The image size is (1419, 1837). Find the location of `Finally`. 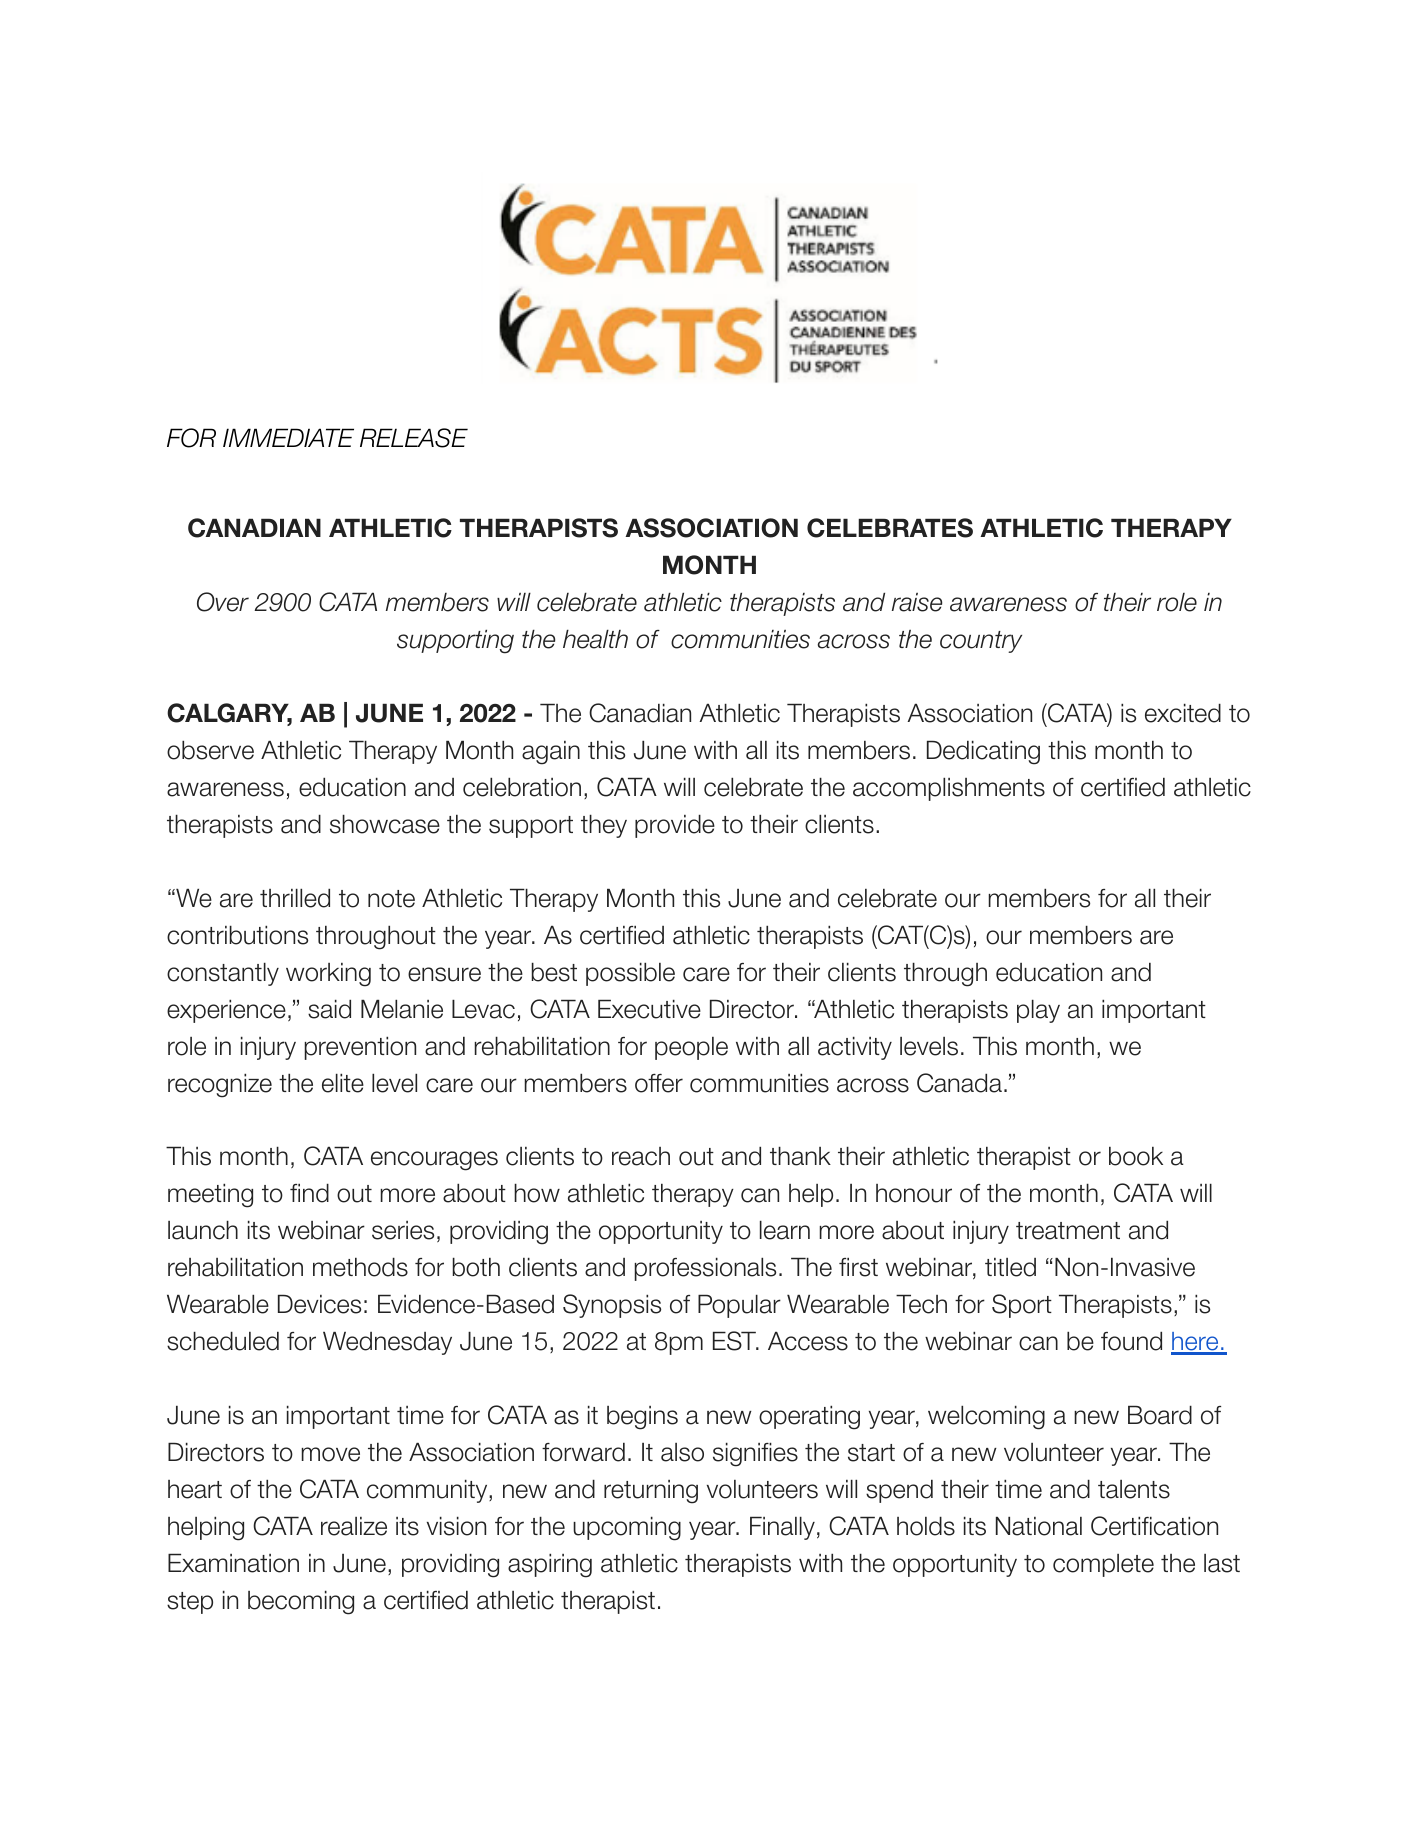

Finally is located at coordinates (782, 1528).
